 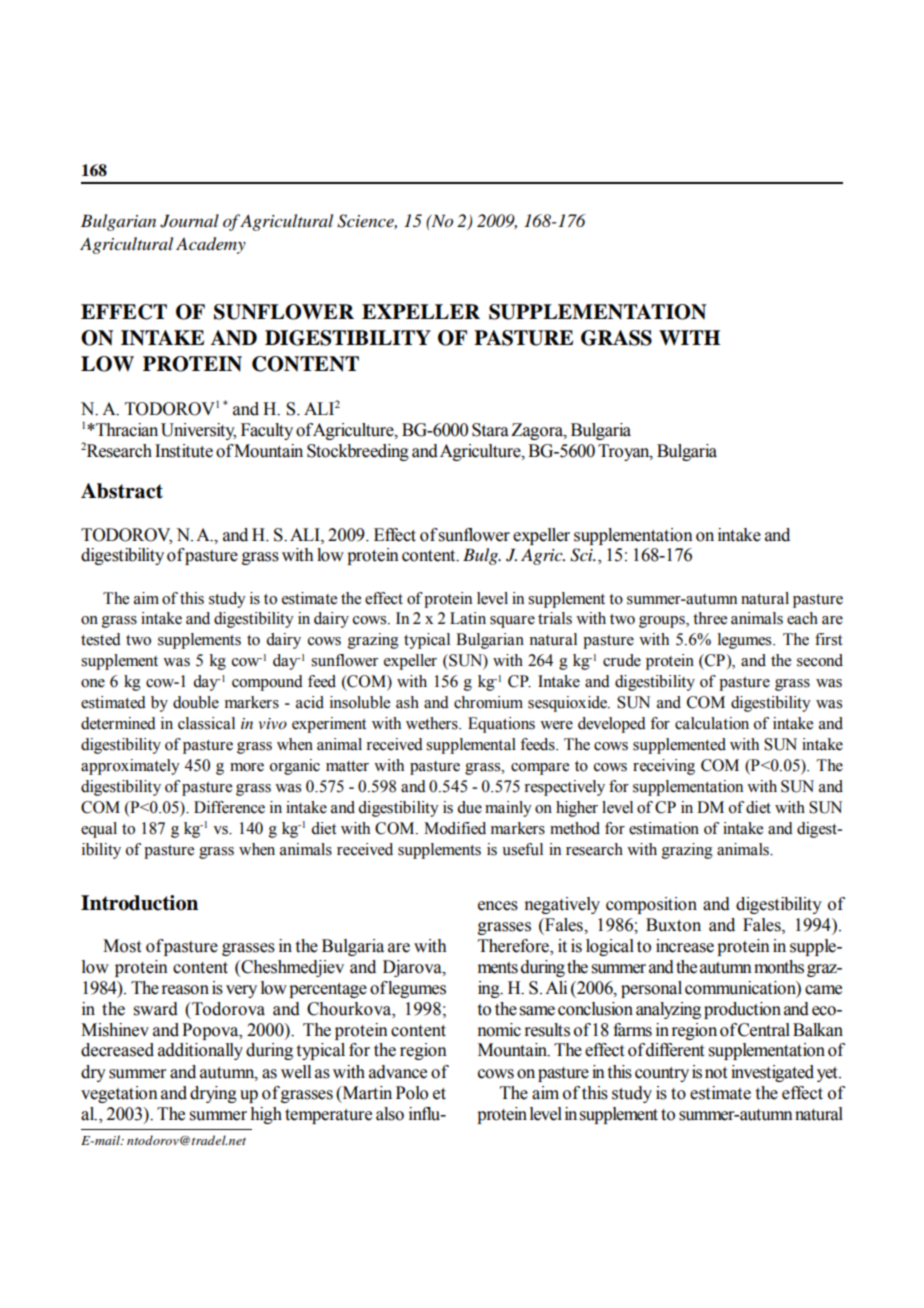 I want to click on Polo, so click(x=412, y=1093).
